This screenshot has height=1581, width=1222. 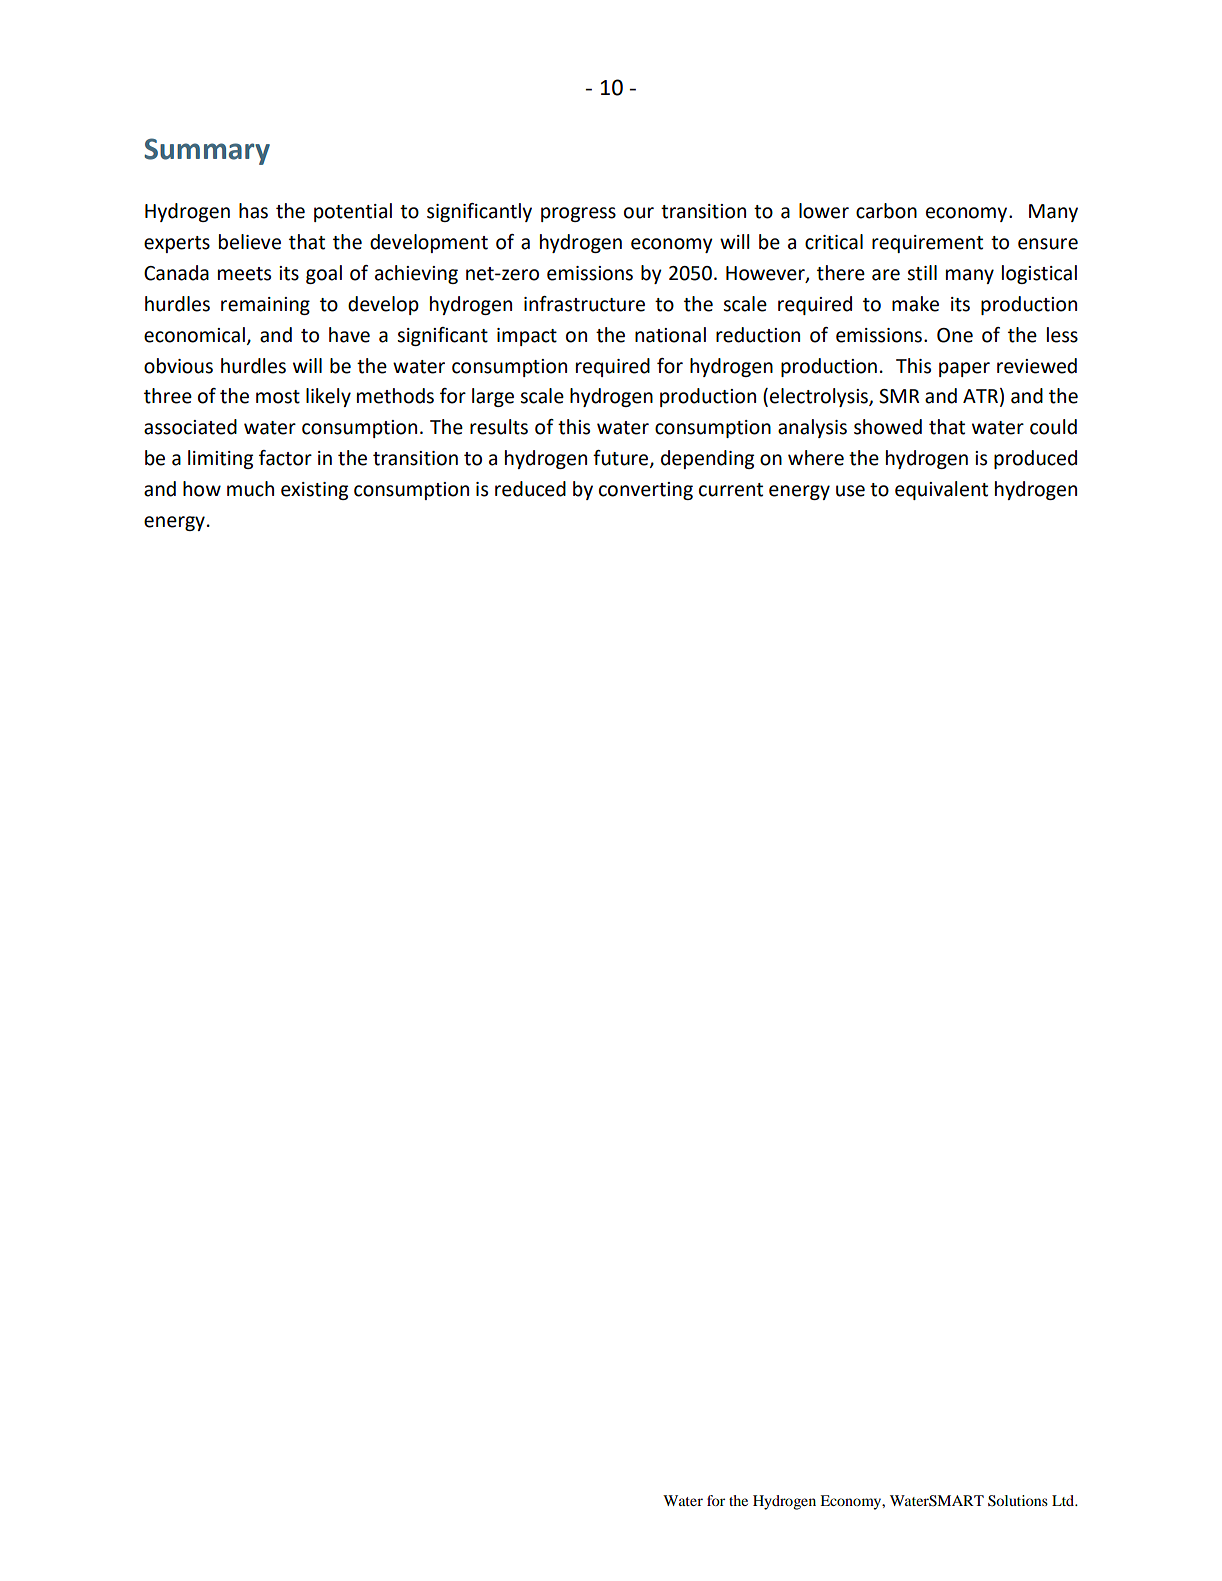 What do you see at coordinates (1018, 1501) in the screenshot?
I see `Solutions` at bounding box center [1018, 1501].
